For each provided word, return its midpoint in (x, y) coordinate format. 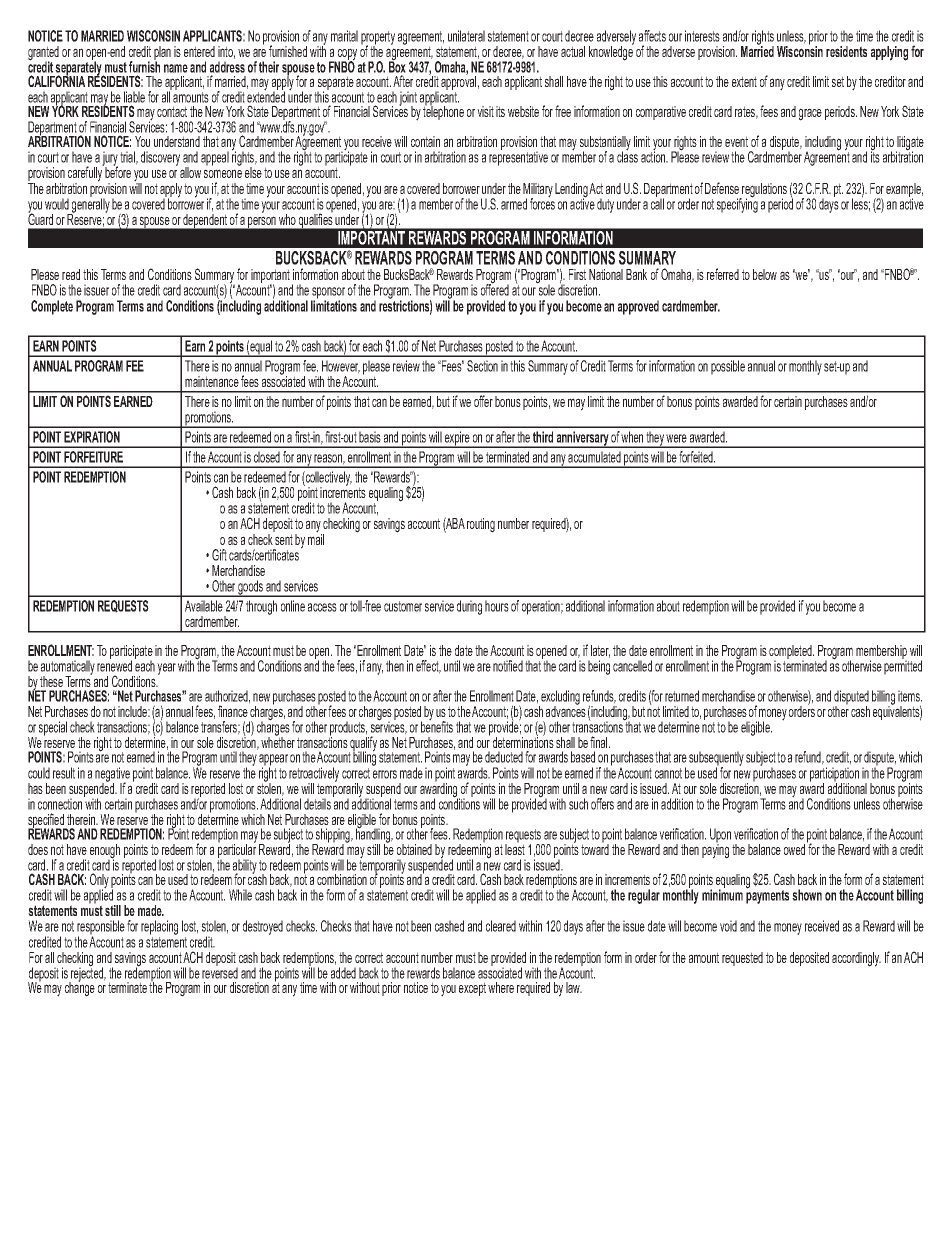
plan (162, 54)
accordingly (856, 959)
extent (744, 81)
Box (397, 66)
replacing (159, 929)
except (472, 989)
